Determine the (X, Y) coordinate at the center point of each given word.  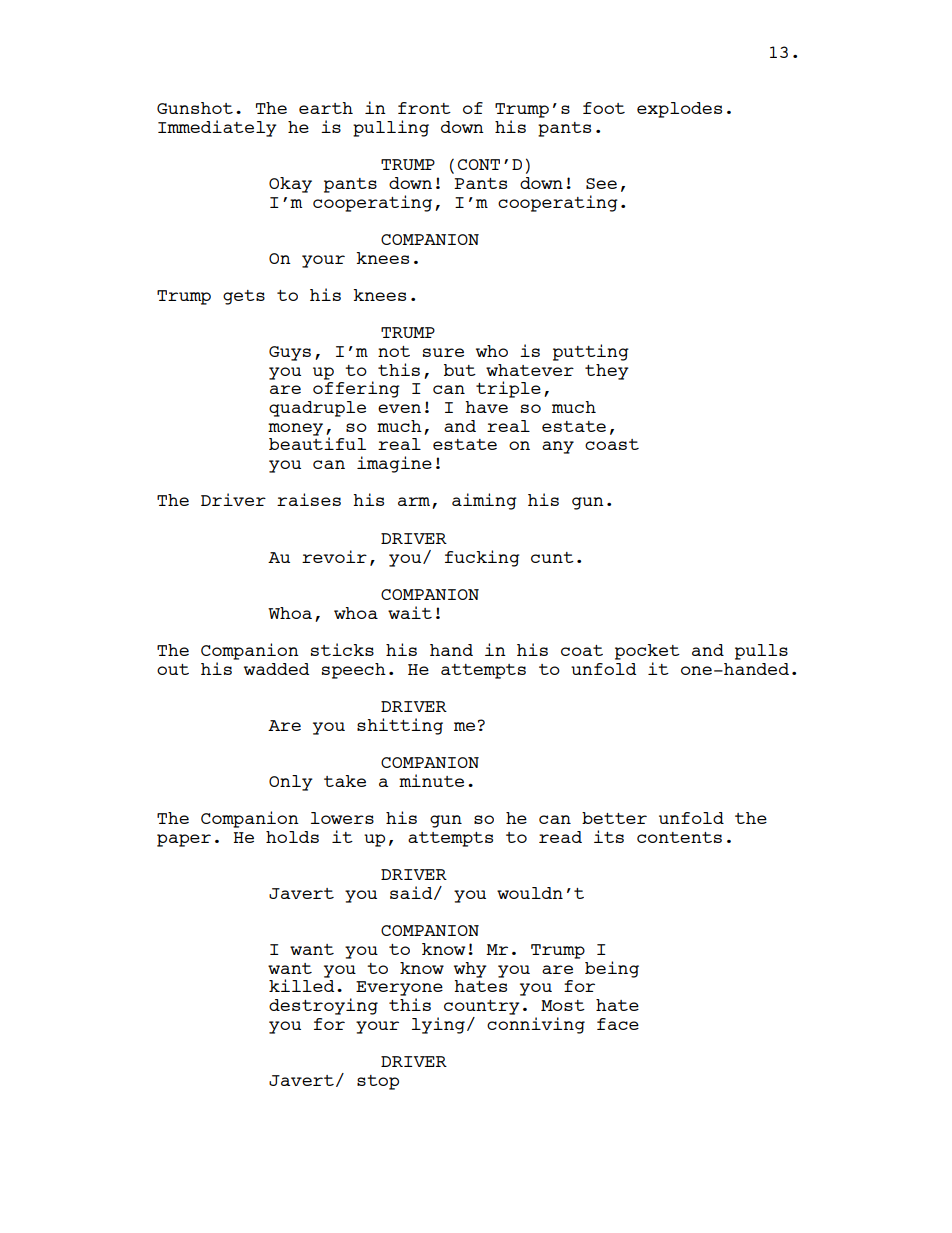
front (424, 108)
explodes (679, 110)
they (607, 372)
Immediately (217, 128)
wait (410, 612)
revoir (334, 556)
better (614, 818)
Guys (290, 353)
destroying (323, 1006)
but (460, 370)
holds (292, 837)
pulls (761, 652)
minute (431, 780)
